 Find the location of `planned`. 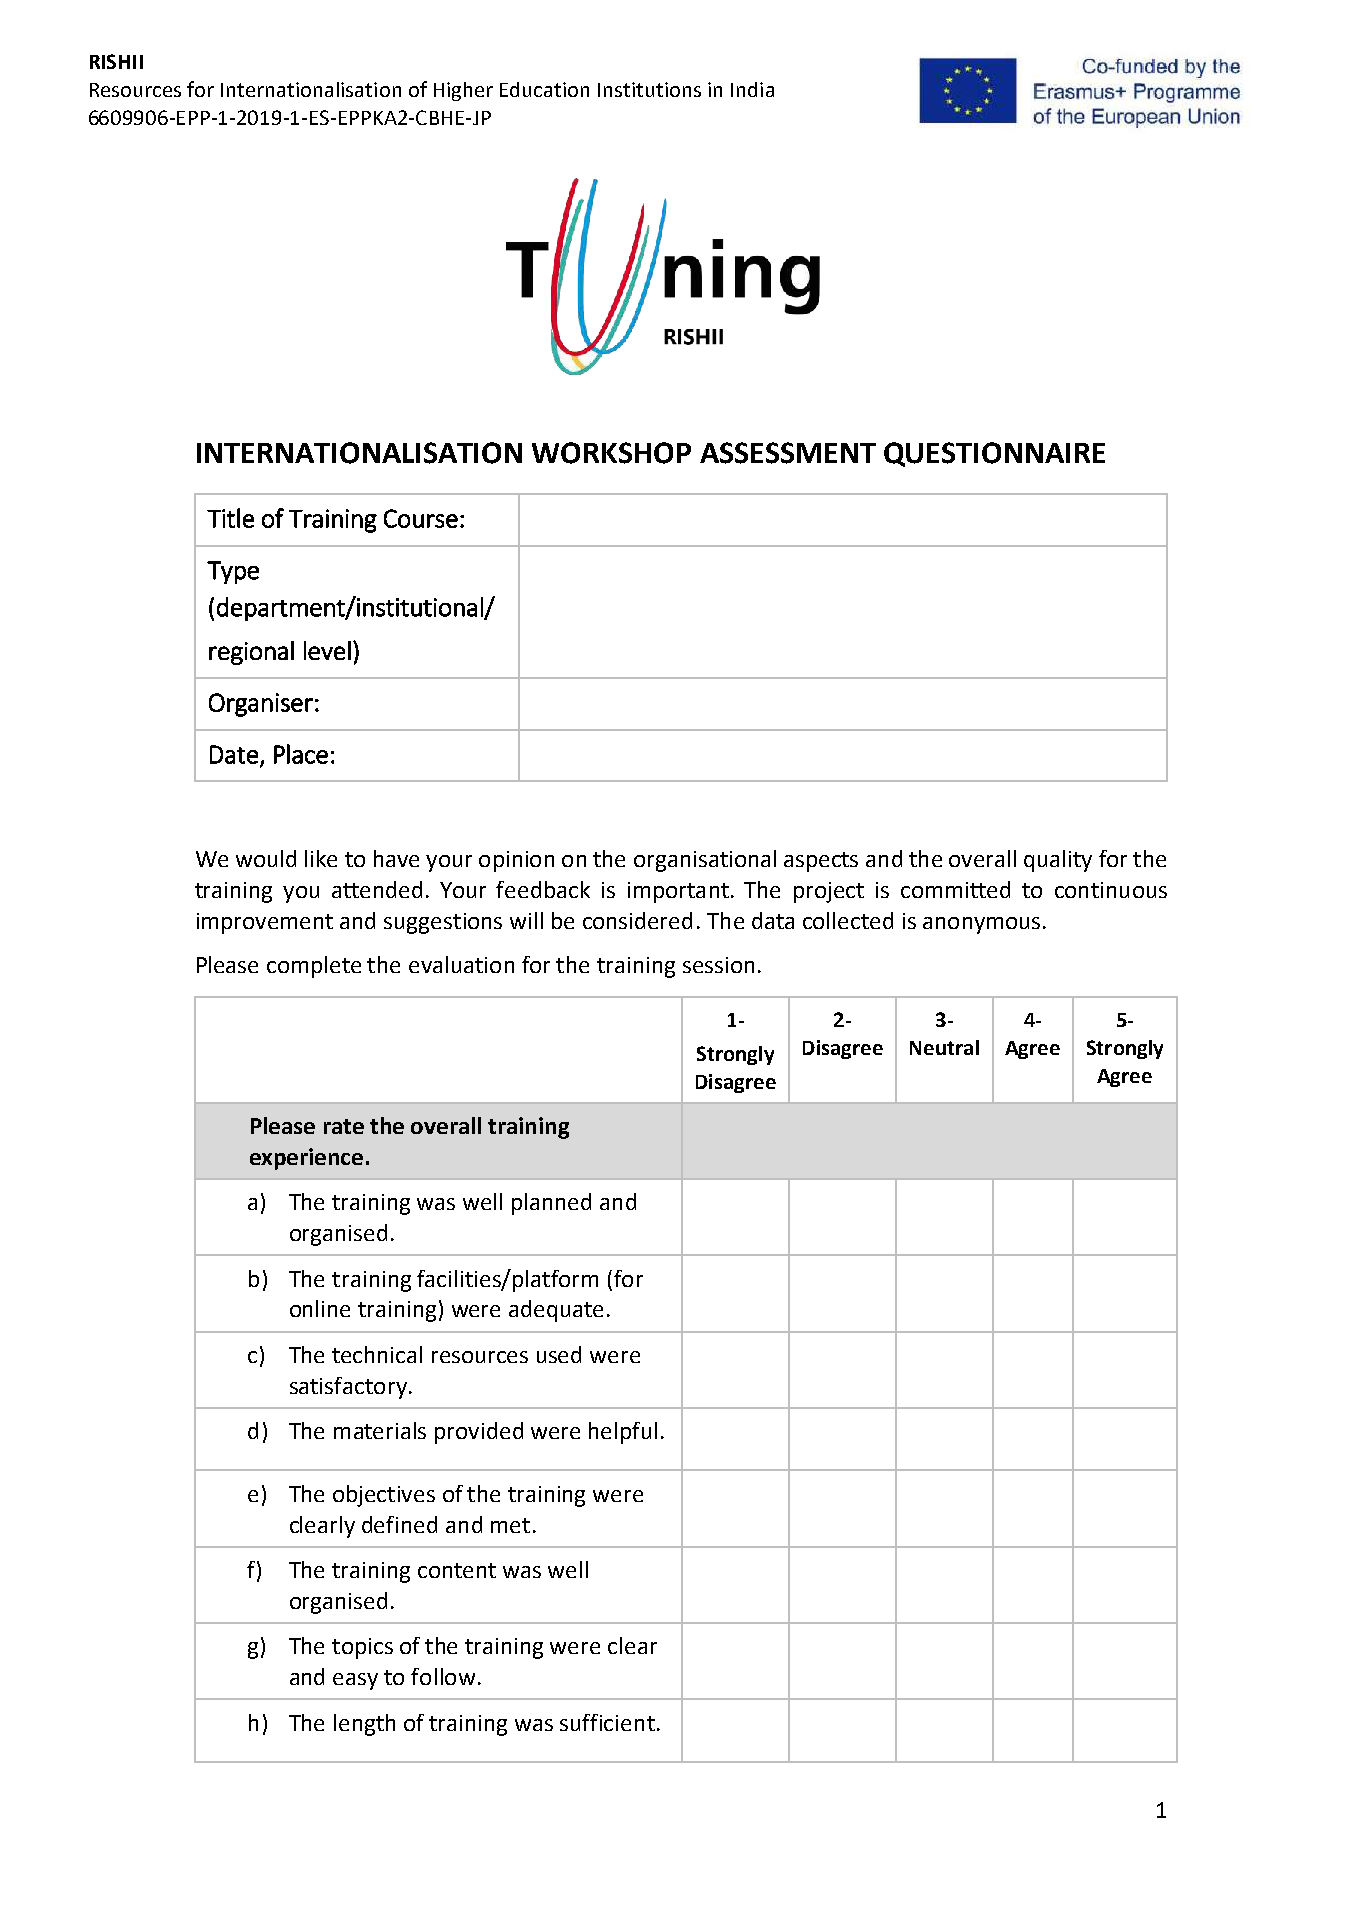

planned is located at coordinates (551, 1204).
